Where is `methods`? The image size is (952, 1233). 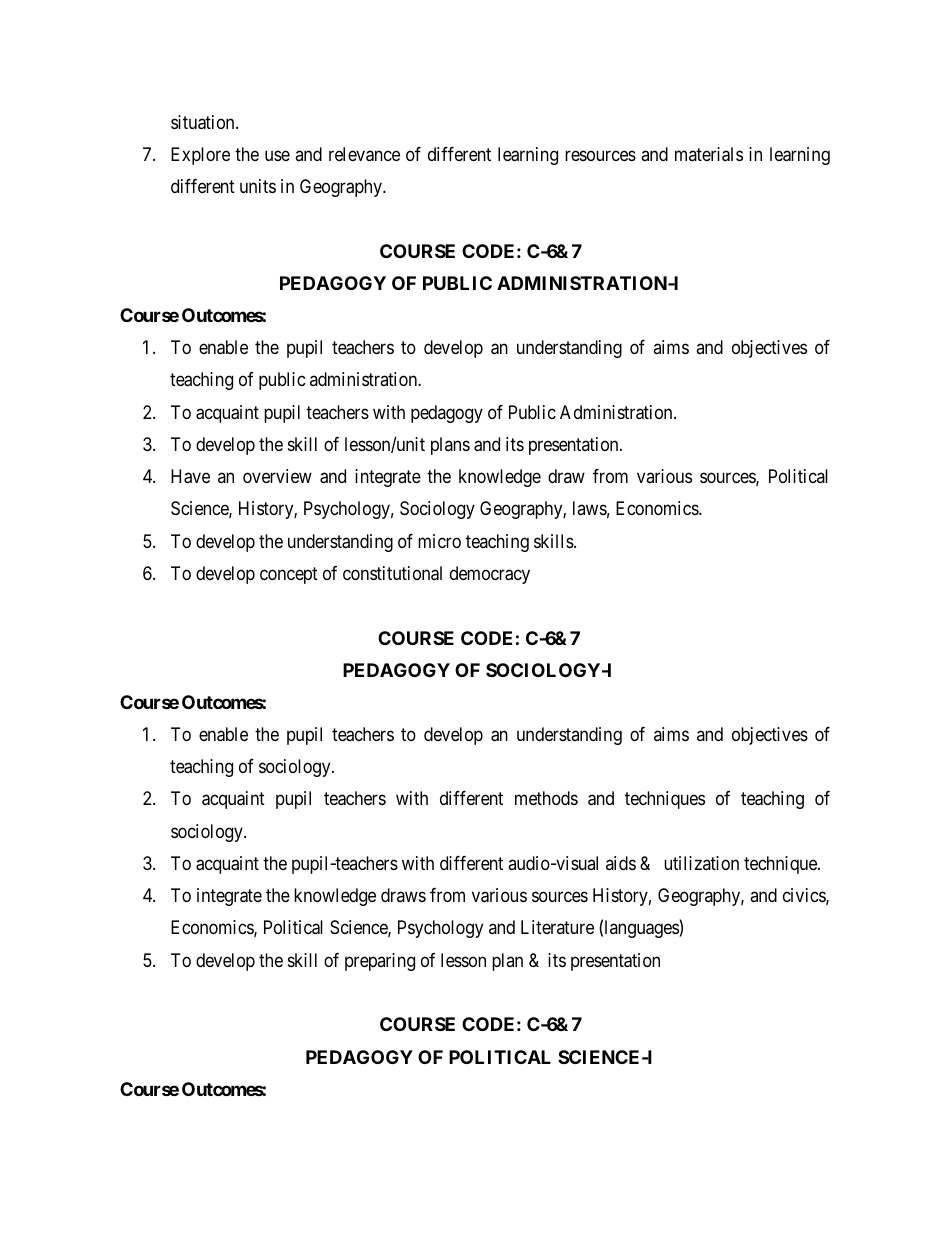
methods is located at coordinates (546, 798).
